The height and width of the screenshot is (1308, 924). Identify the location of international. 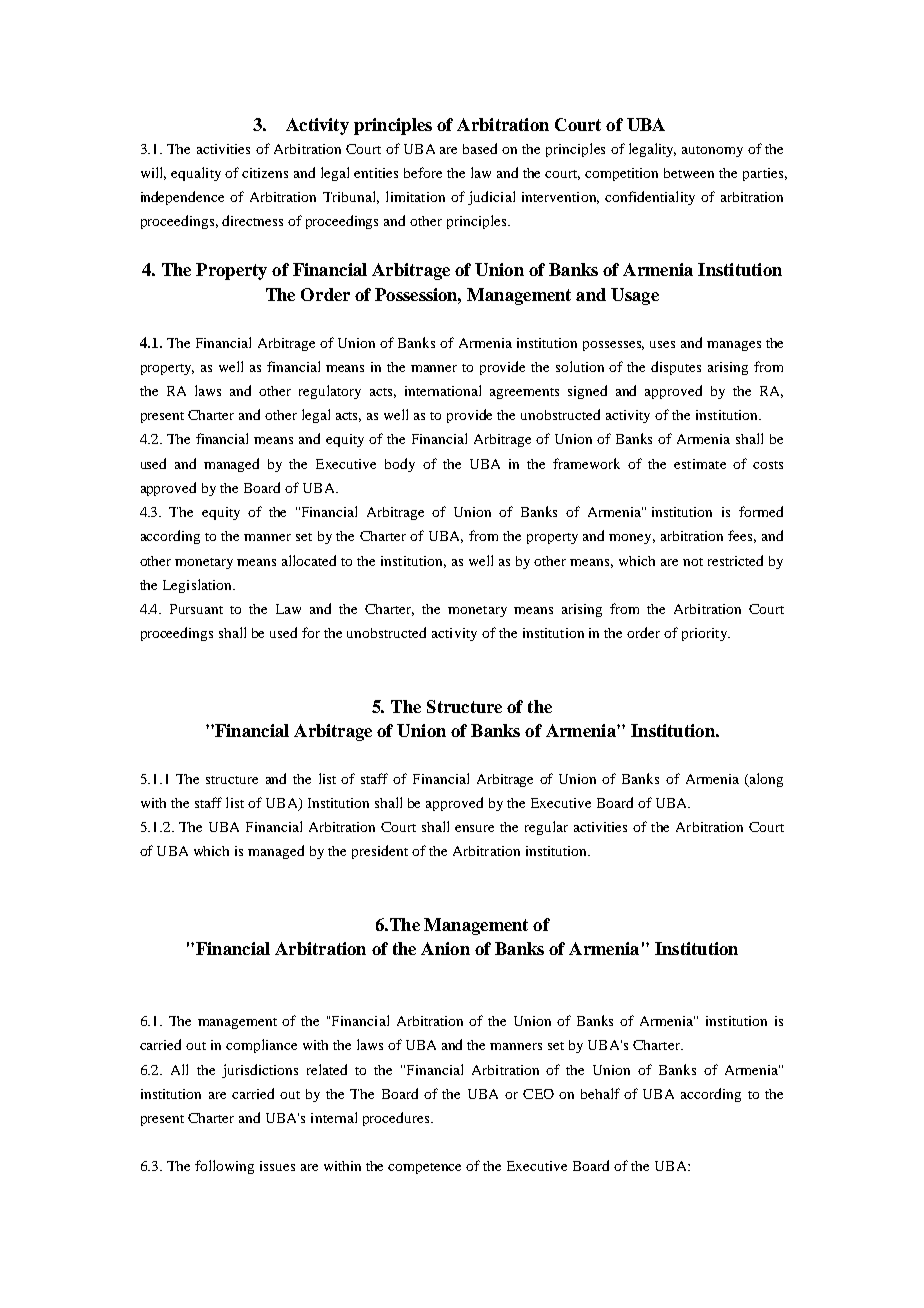
(443, 390).
